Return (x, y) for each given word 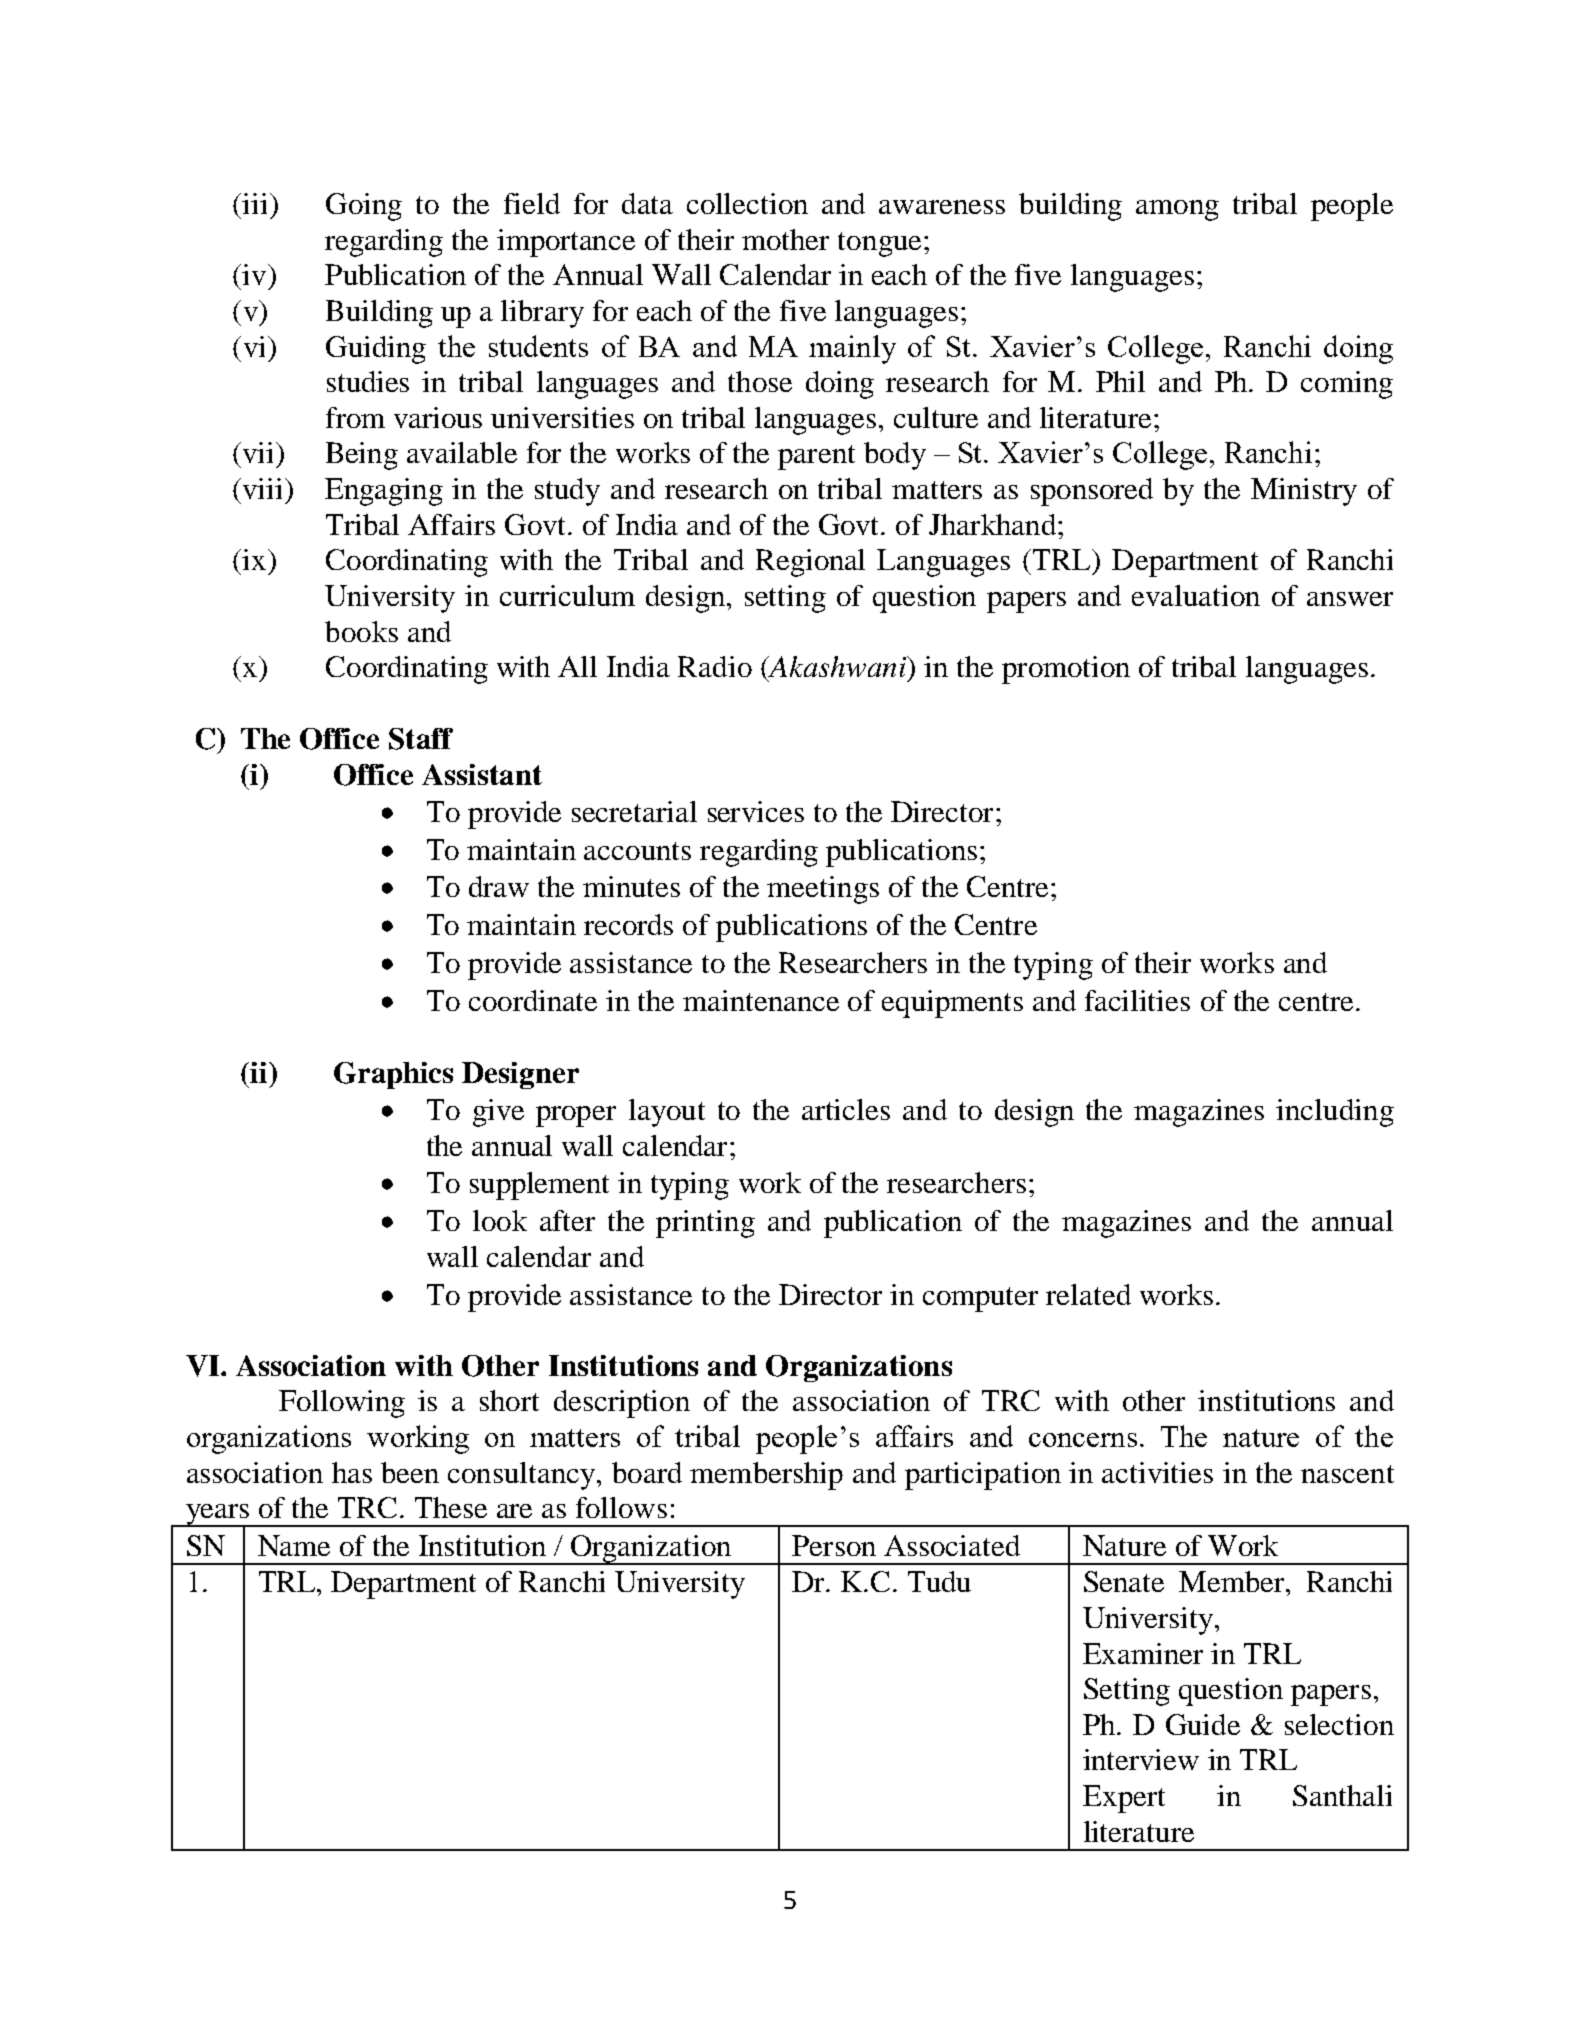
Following (342, 1404)
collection (747, 203)
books (361, 631)
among (1177, 210)
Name (294, 1545)
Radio (715, 666)
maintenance (761, 1000)
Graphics (393, 1075)
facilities (1137, 1000)
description (622, 1404)
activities (1157, 1472)
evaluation (1196, 595)
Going (364, 207)
